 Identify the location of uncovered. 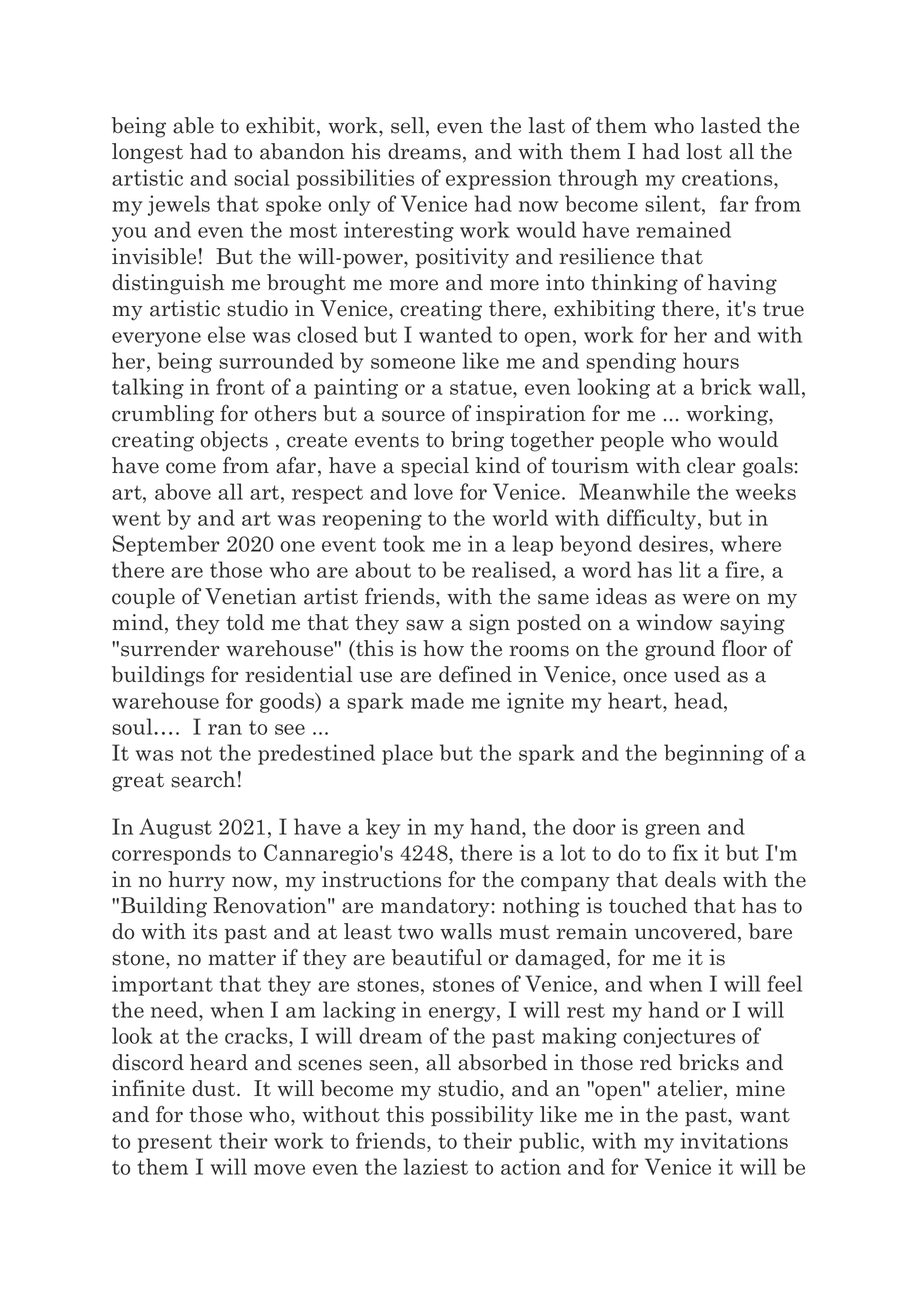
(686, 932).
